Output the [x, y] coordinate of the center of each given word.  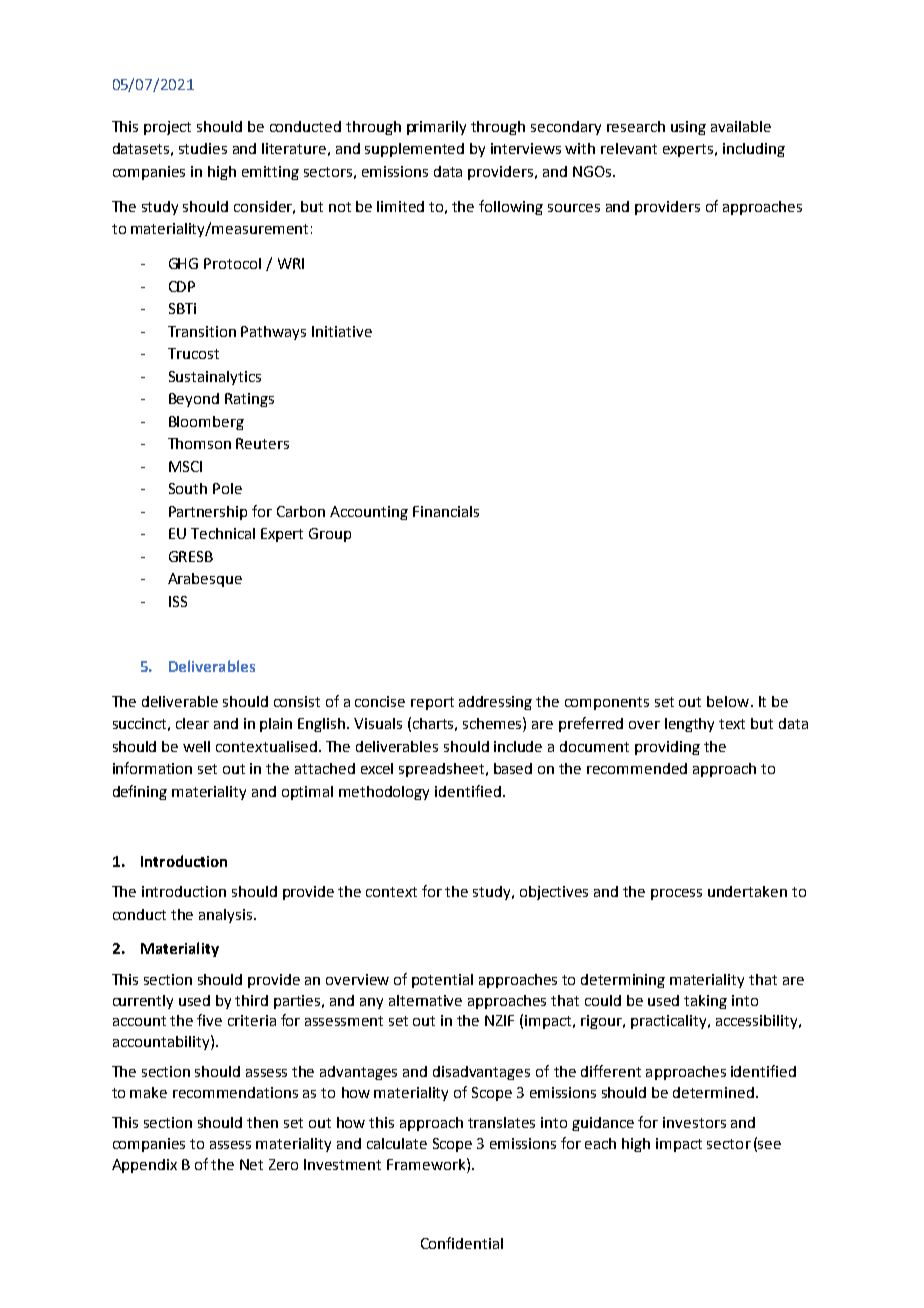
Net [251, 1164]
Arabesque [205, 580]
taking [705, 1002]
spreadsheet [443, 770]
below [728, 701]
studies [203, 148]
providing [667, 748]
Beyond [194, 400]
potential [442, 981]
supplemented [414, 150]
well [196, 746]
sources [574, 208]
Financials [446, 511]
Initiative [342, 331]
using [688, 128]
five [209, 1020]
